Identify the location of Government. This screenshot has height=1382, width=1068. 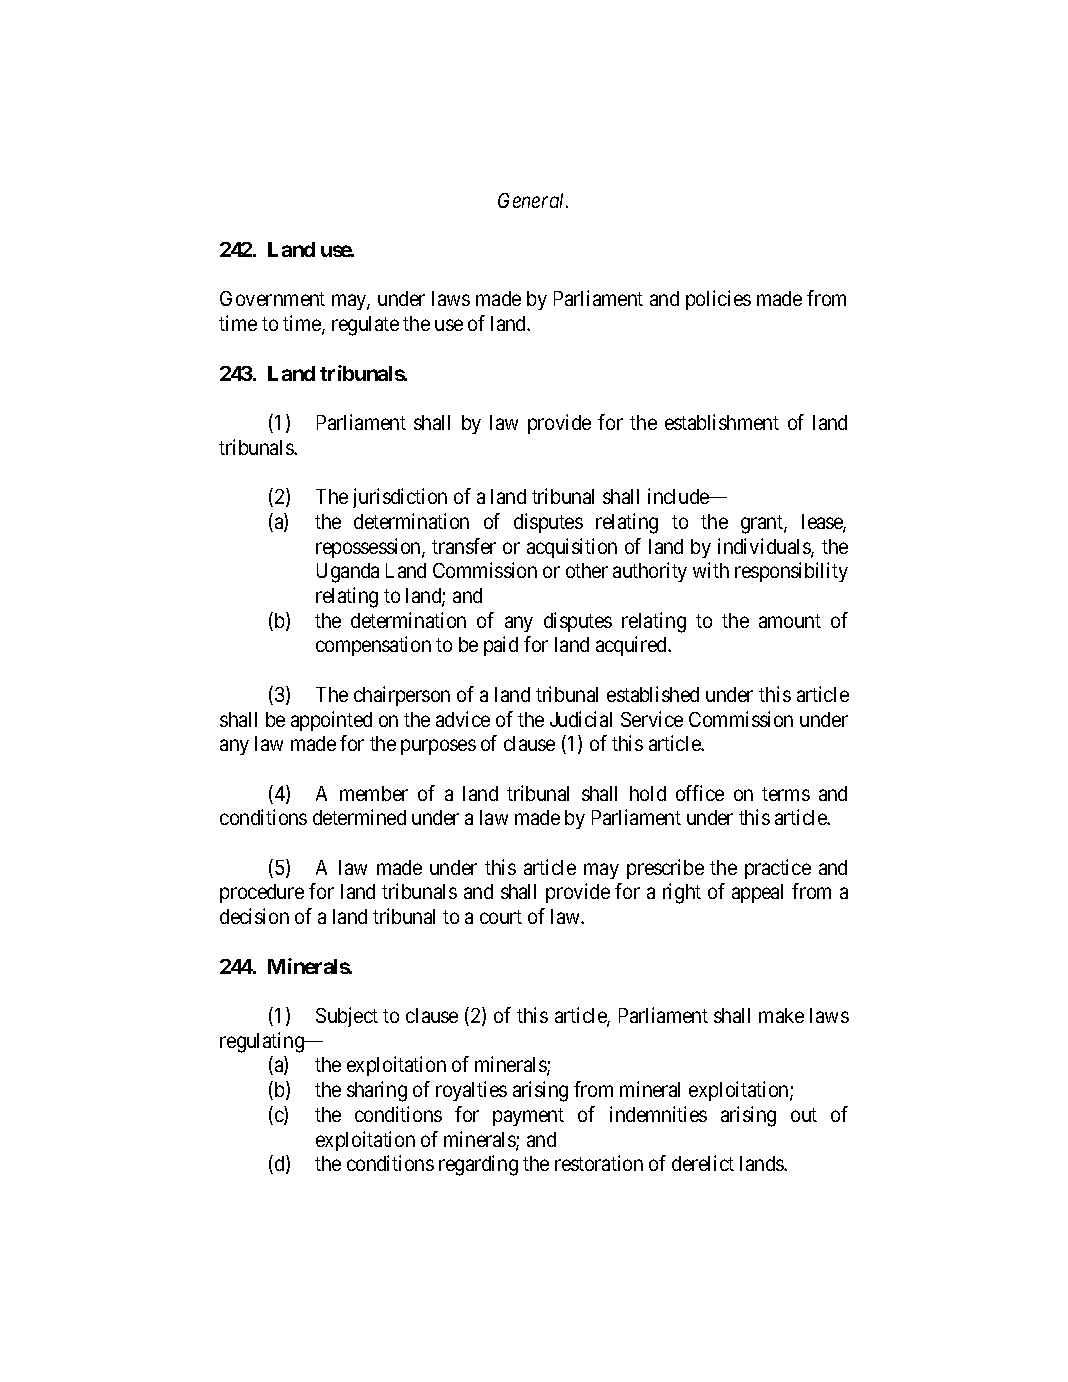
(272, 298).
